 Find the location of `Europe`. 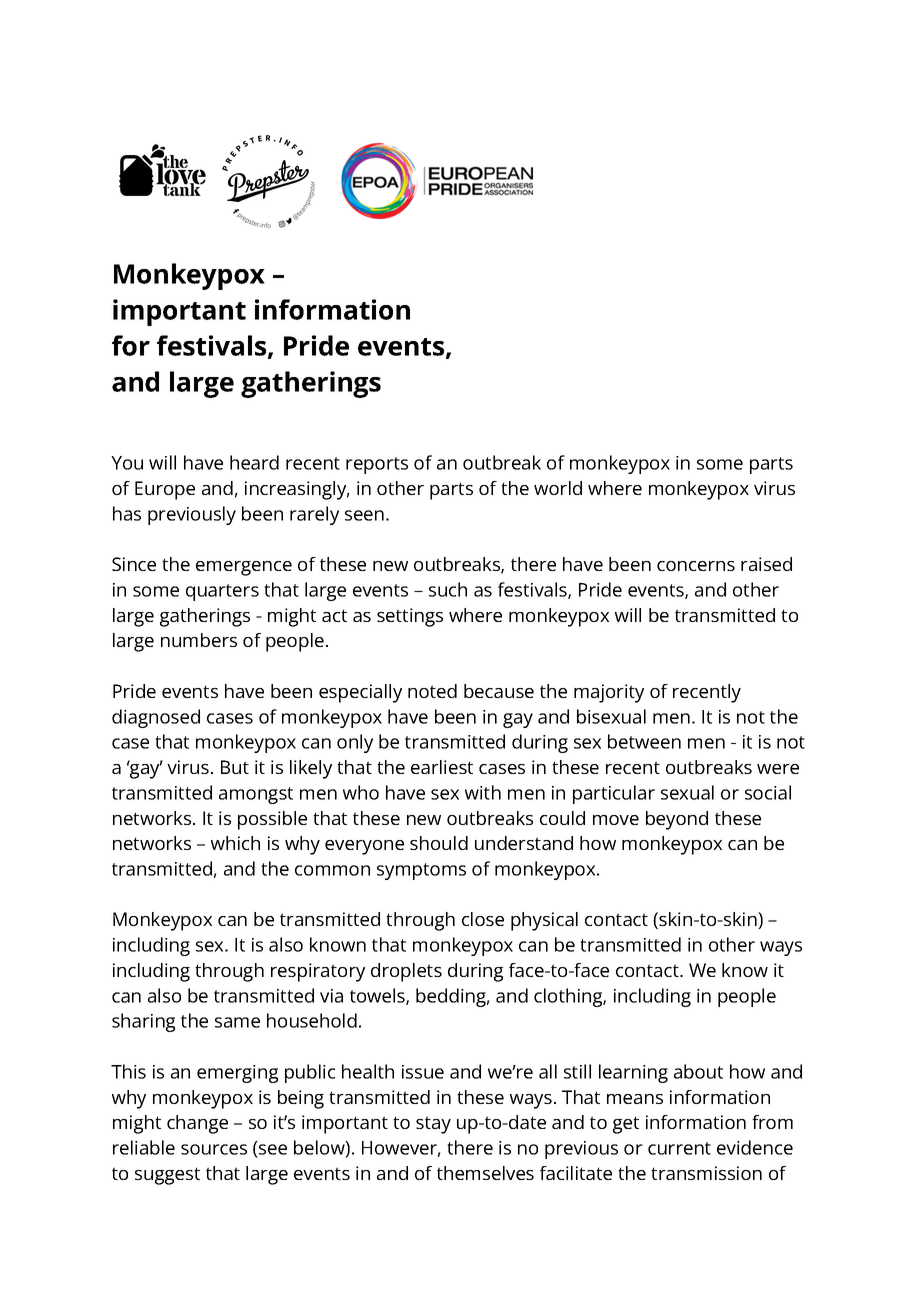

Europe is located at coordinates (165, 490).
